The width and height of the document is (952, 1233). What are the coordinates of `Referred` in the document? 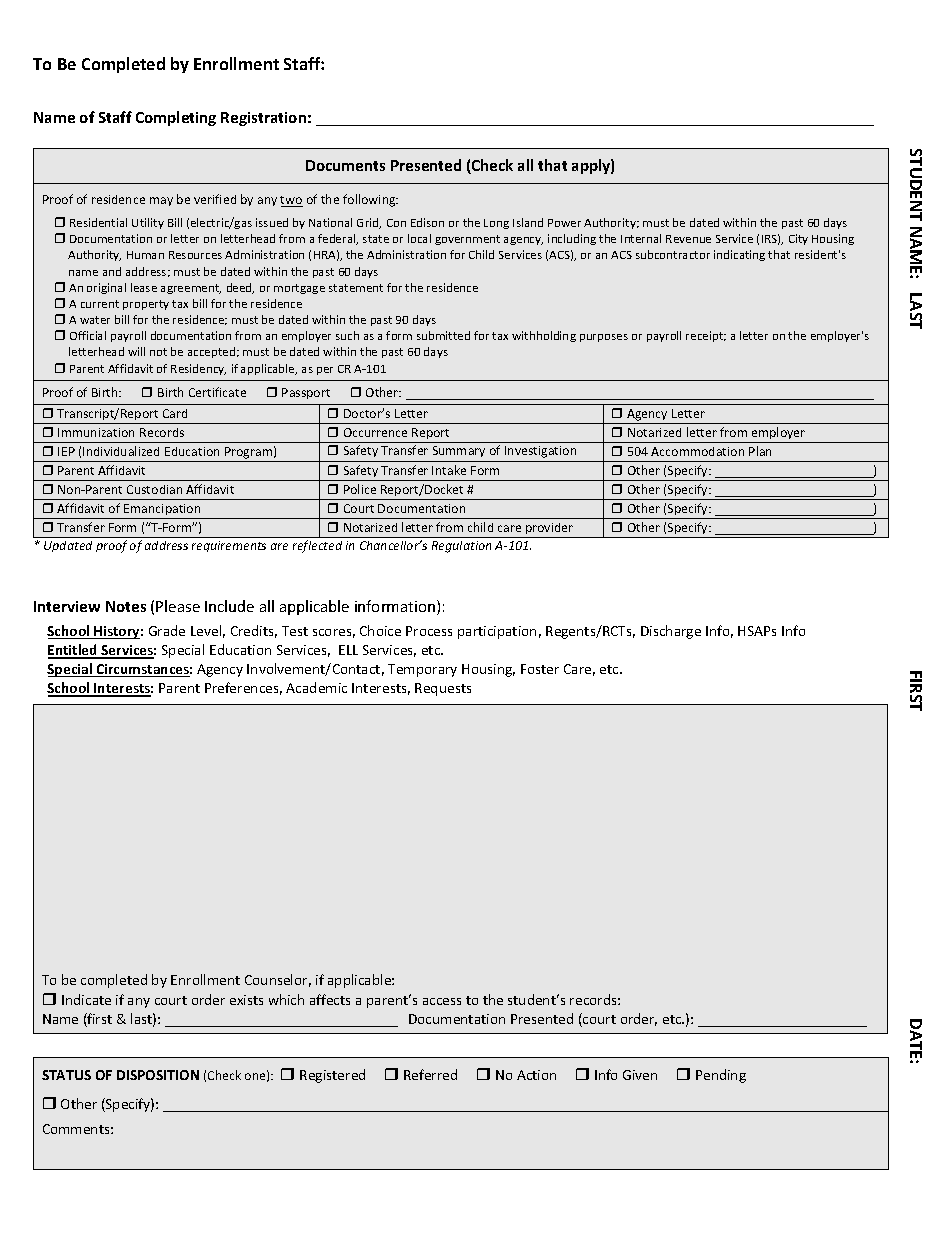 It's located at (430, 1074).
